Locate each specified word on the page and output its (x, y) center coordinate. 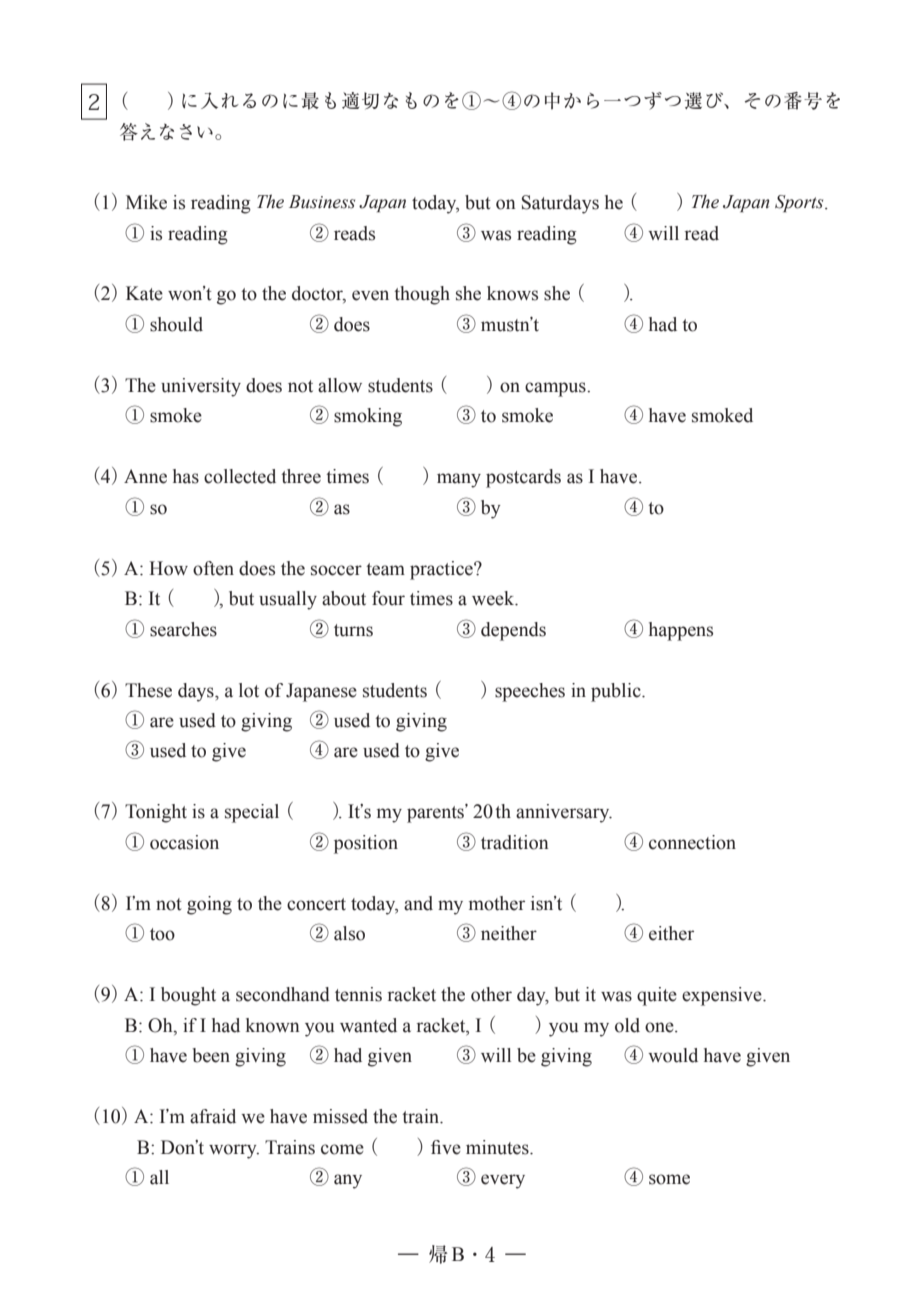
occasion (184, 842)
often (213, 568)
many (459, 480)
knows (512, 293)
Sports (800, 203)
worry (234, 1151)
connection (692, 842)
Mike (146, 202)
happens (681, 631)
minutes (498, 1147)
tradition (515, 842)
